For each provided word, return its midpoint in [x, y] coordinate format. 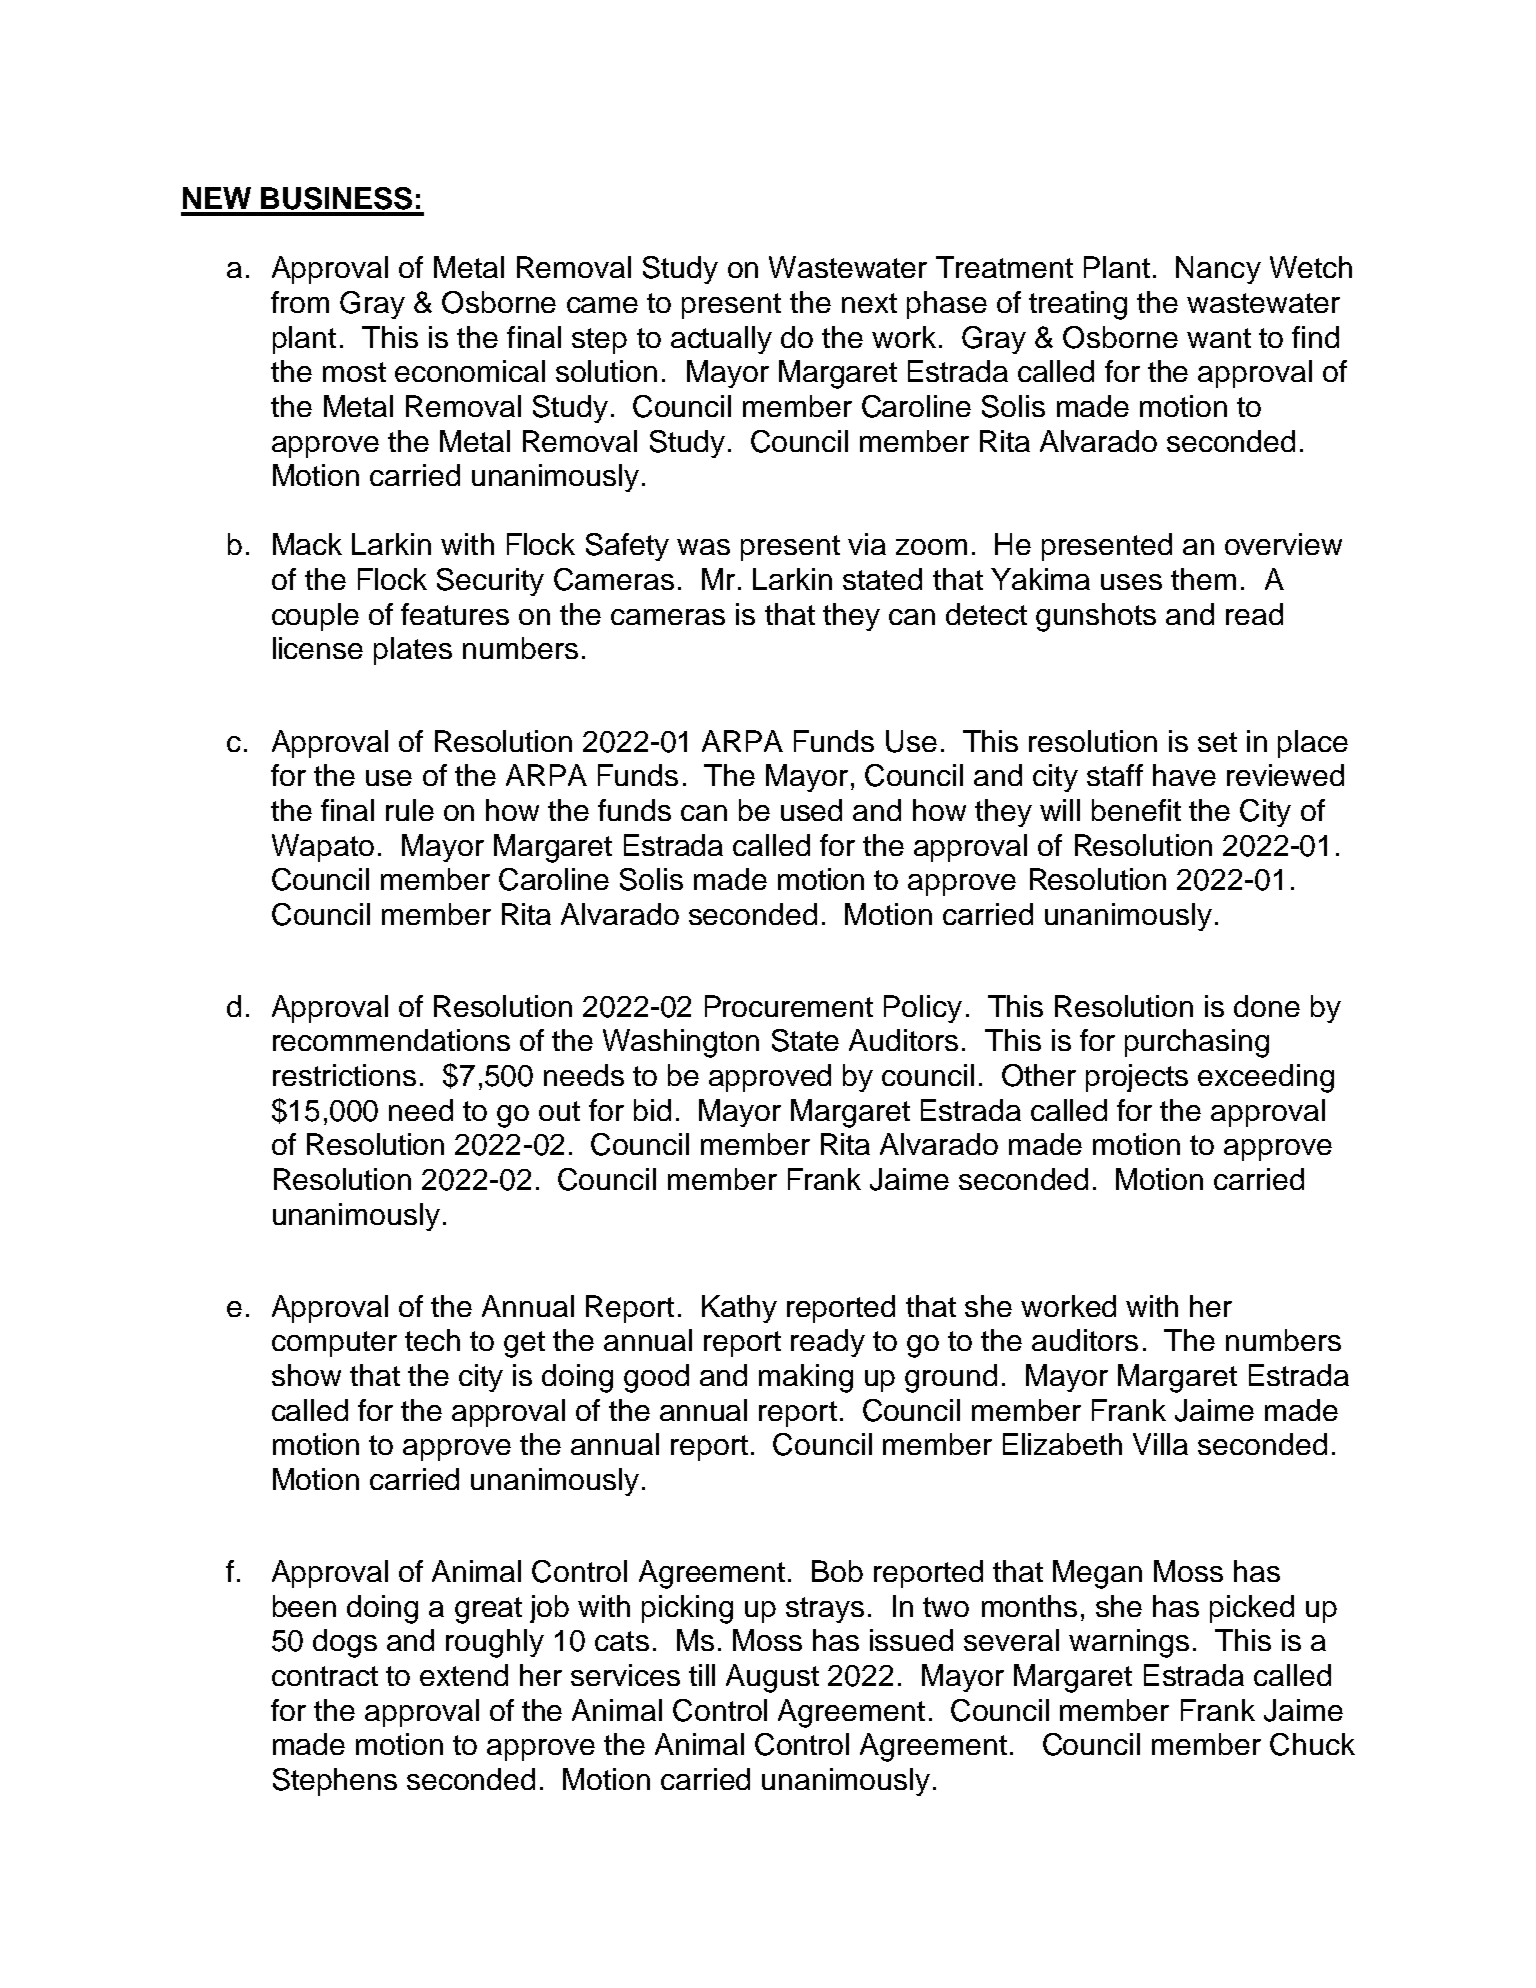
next [869, 303]
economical [470, 371]
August [772, 1678]
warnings [1129, 1643]
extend [464, 1675]
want [1219, 338]
